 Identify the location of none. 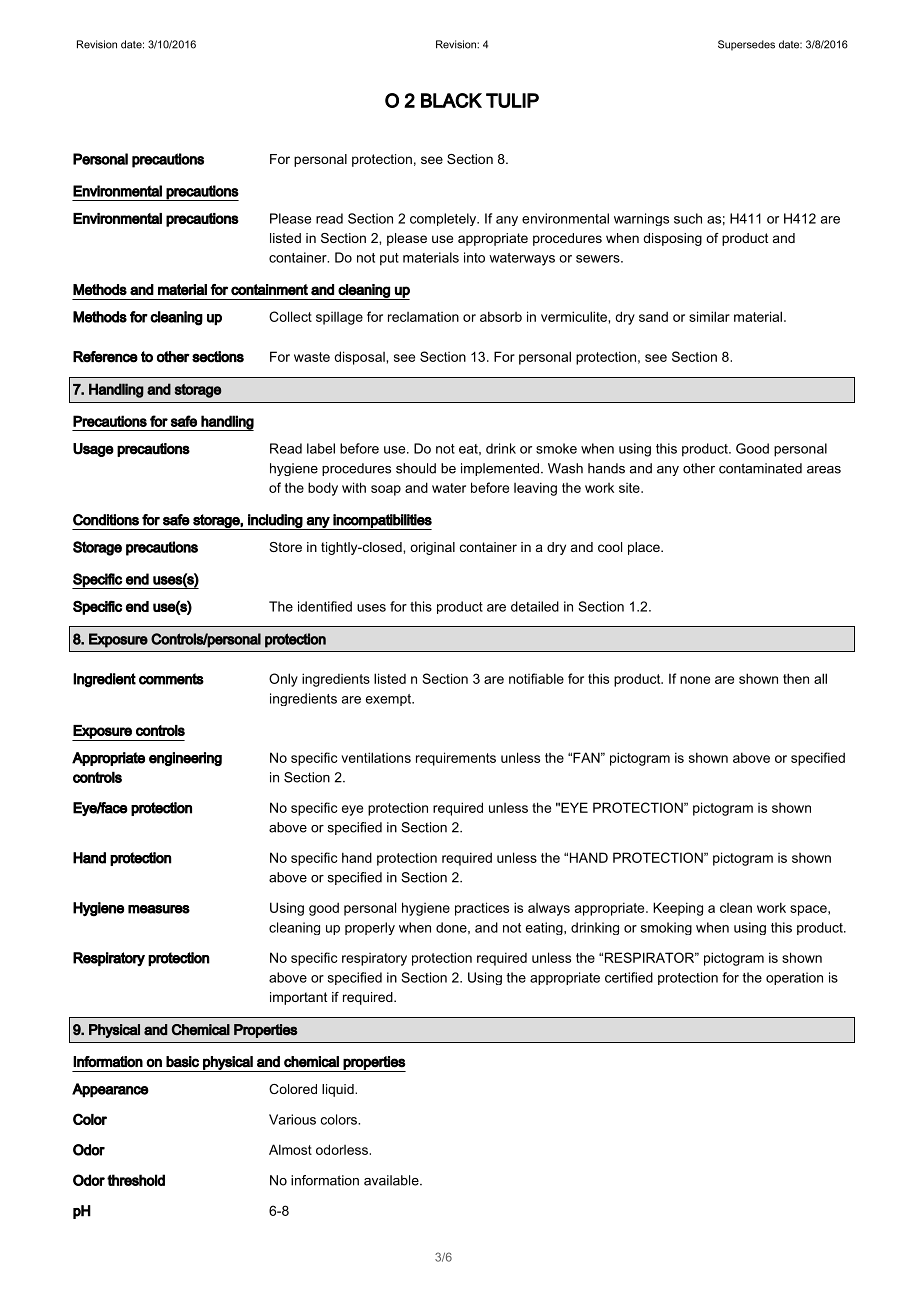
(695, 680).
